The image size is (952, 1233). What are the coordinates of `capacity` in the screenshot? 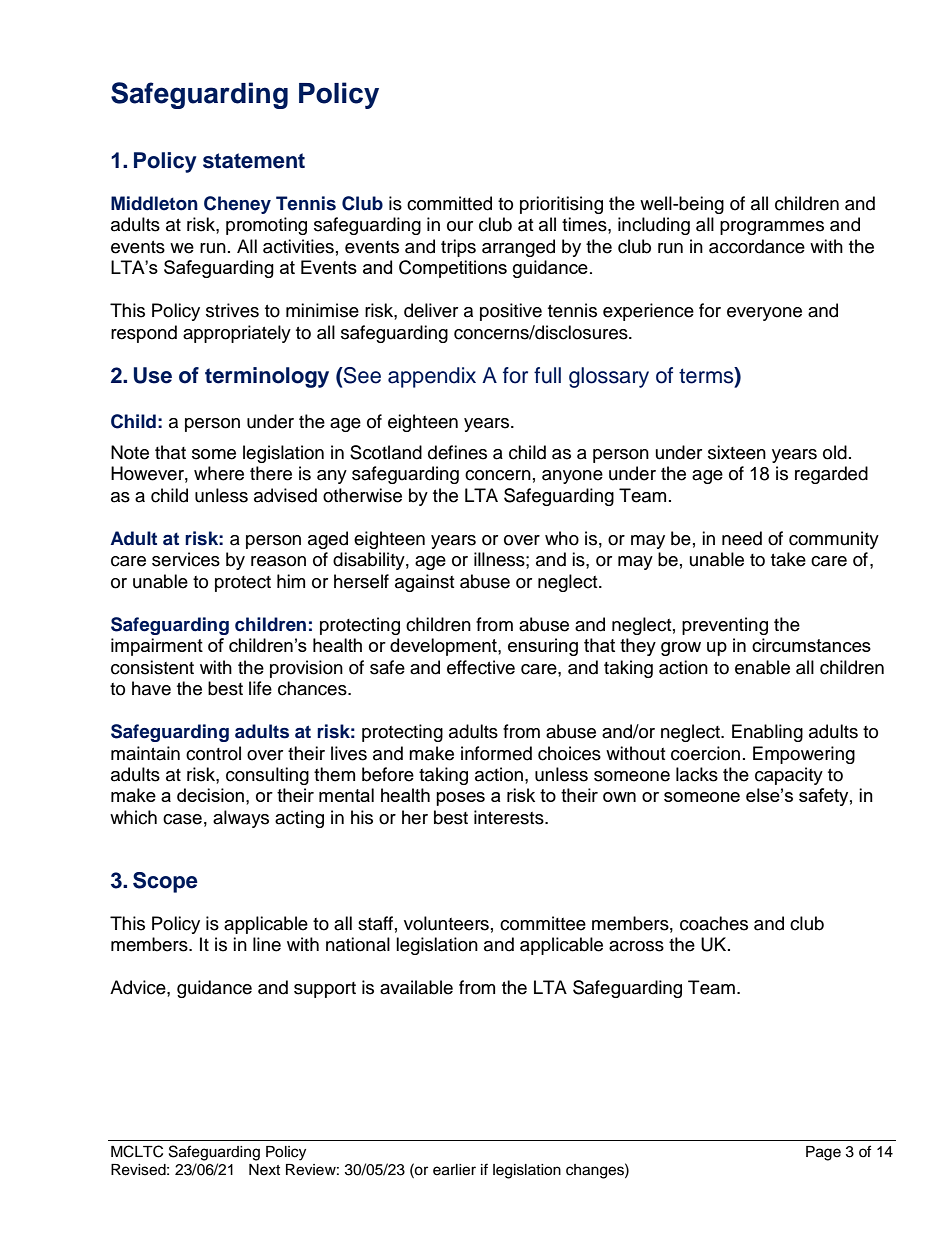 It's located at (789, 776).
